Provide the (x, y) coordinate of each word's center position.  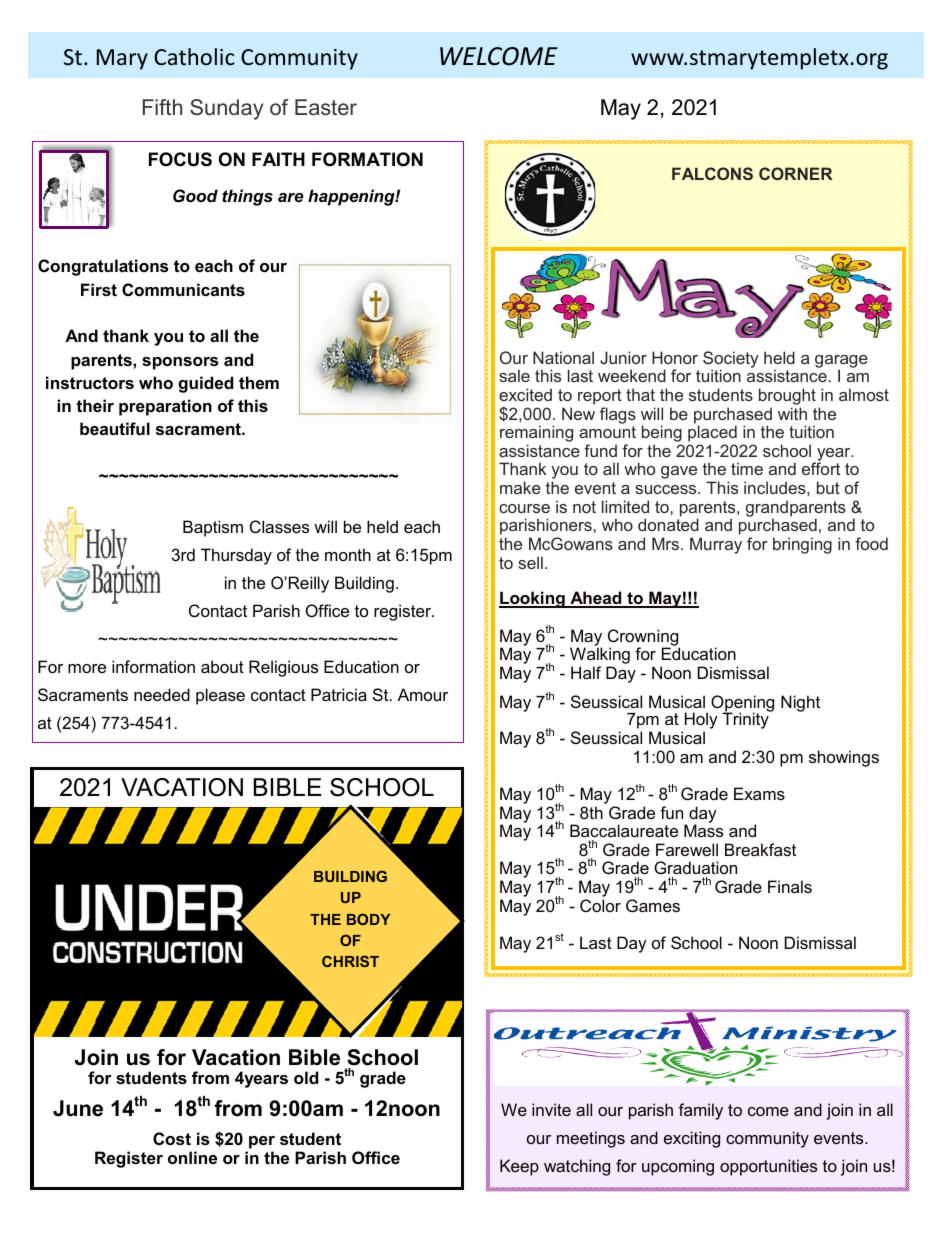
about (222, 666)
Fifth (162, 107)
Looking (533, 599)
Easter (326, 107)
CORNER (796, 173)
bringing (802, 545)
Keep (519, 1167)
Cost (172, 1138)
